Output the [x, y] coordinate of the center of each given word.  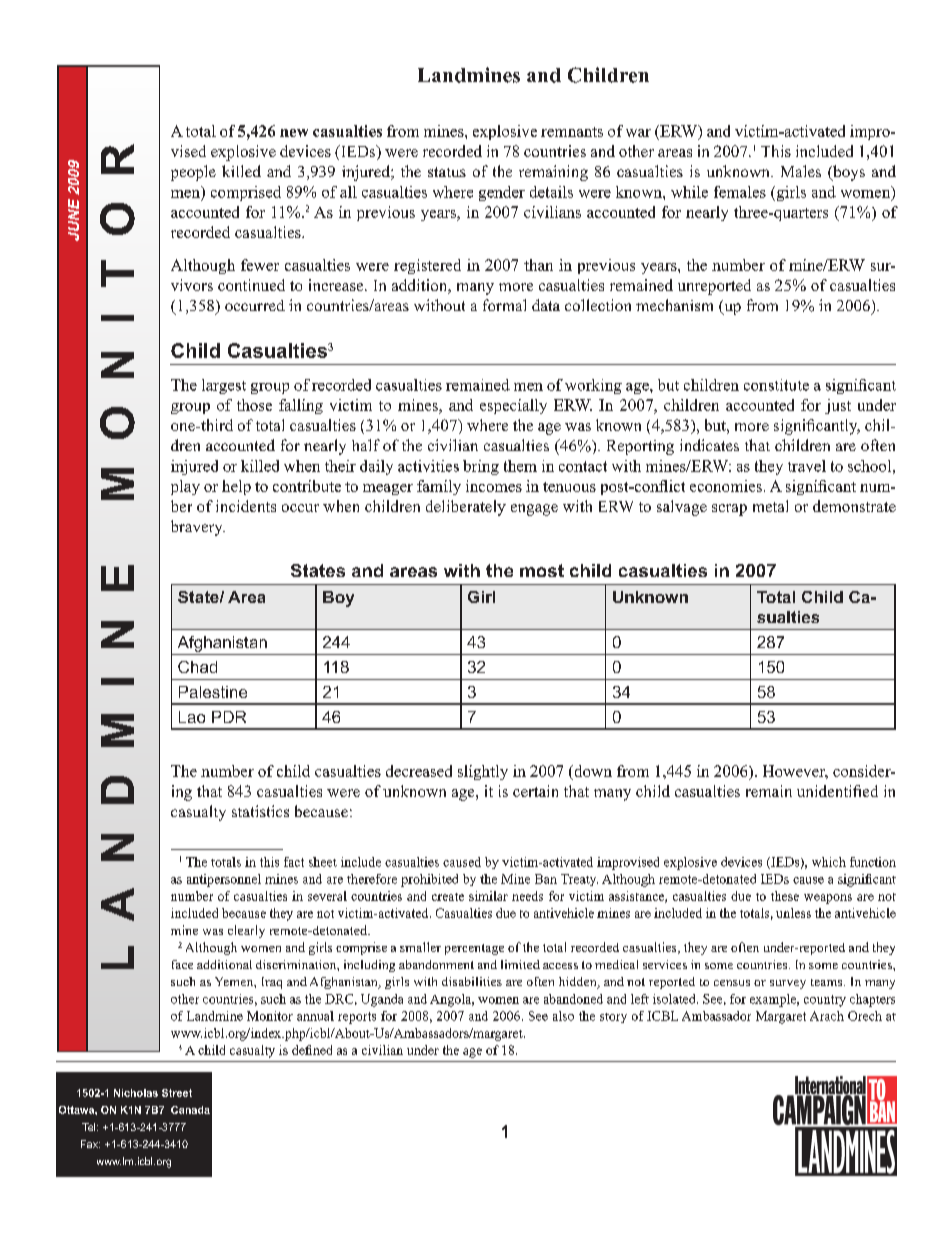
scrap [729, 510]
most [542, 570]
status [447, 172]
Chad [197, 667]
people [193, 173]
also [563, 1016]
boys [848, 173]
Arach [827, 1016]
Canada [190, 1110]
